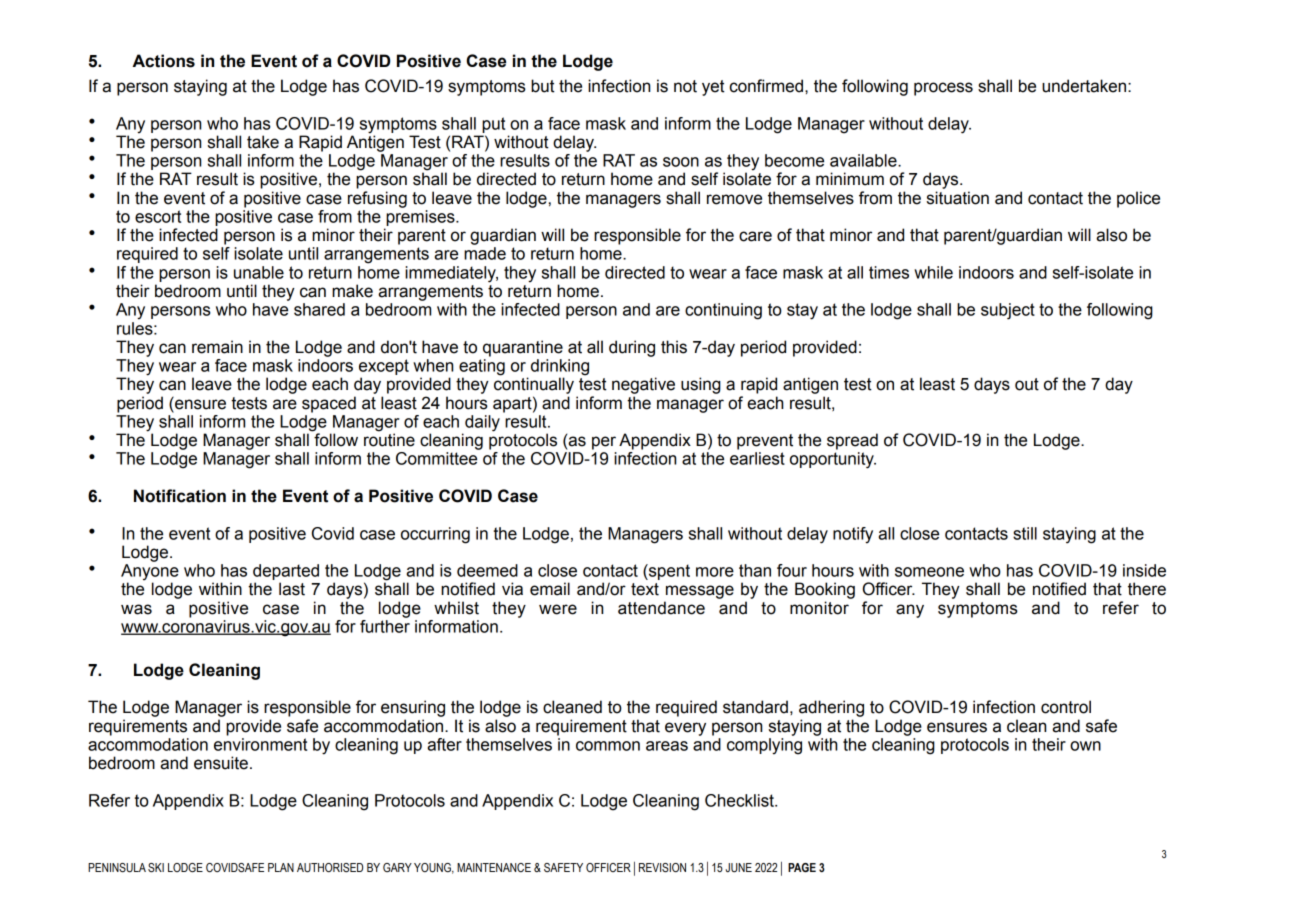  I want to click on PAGE, so click(802, 867).
